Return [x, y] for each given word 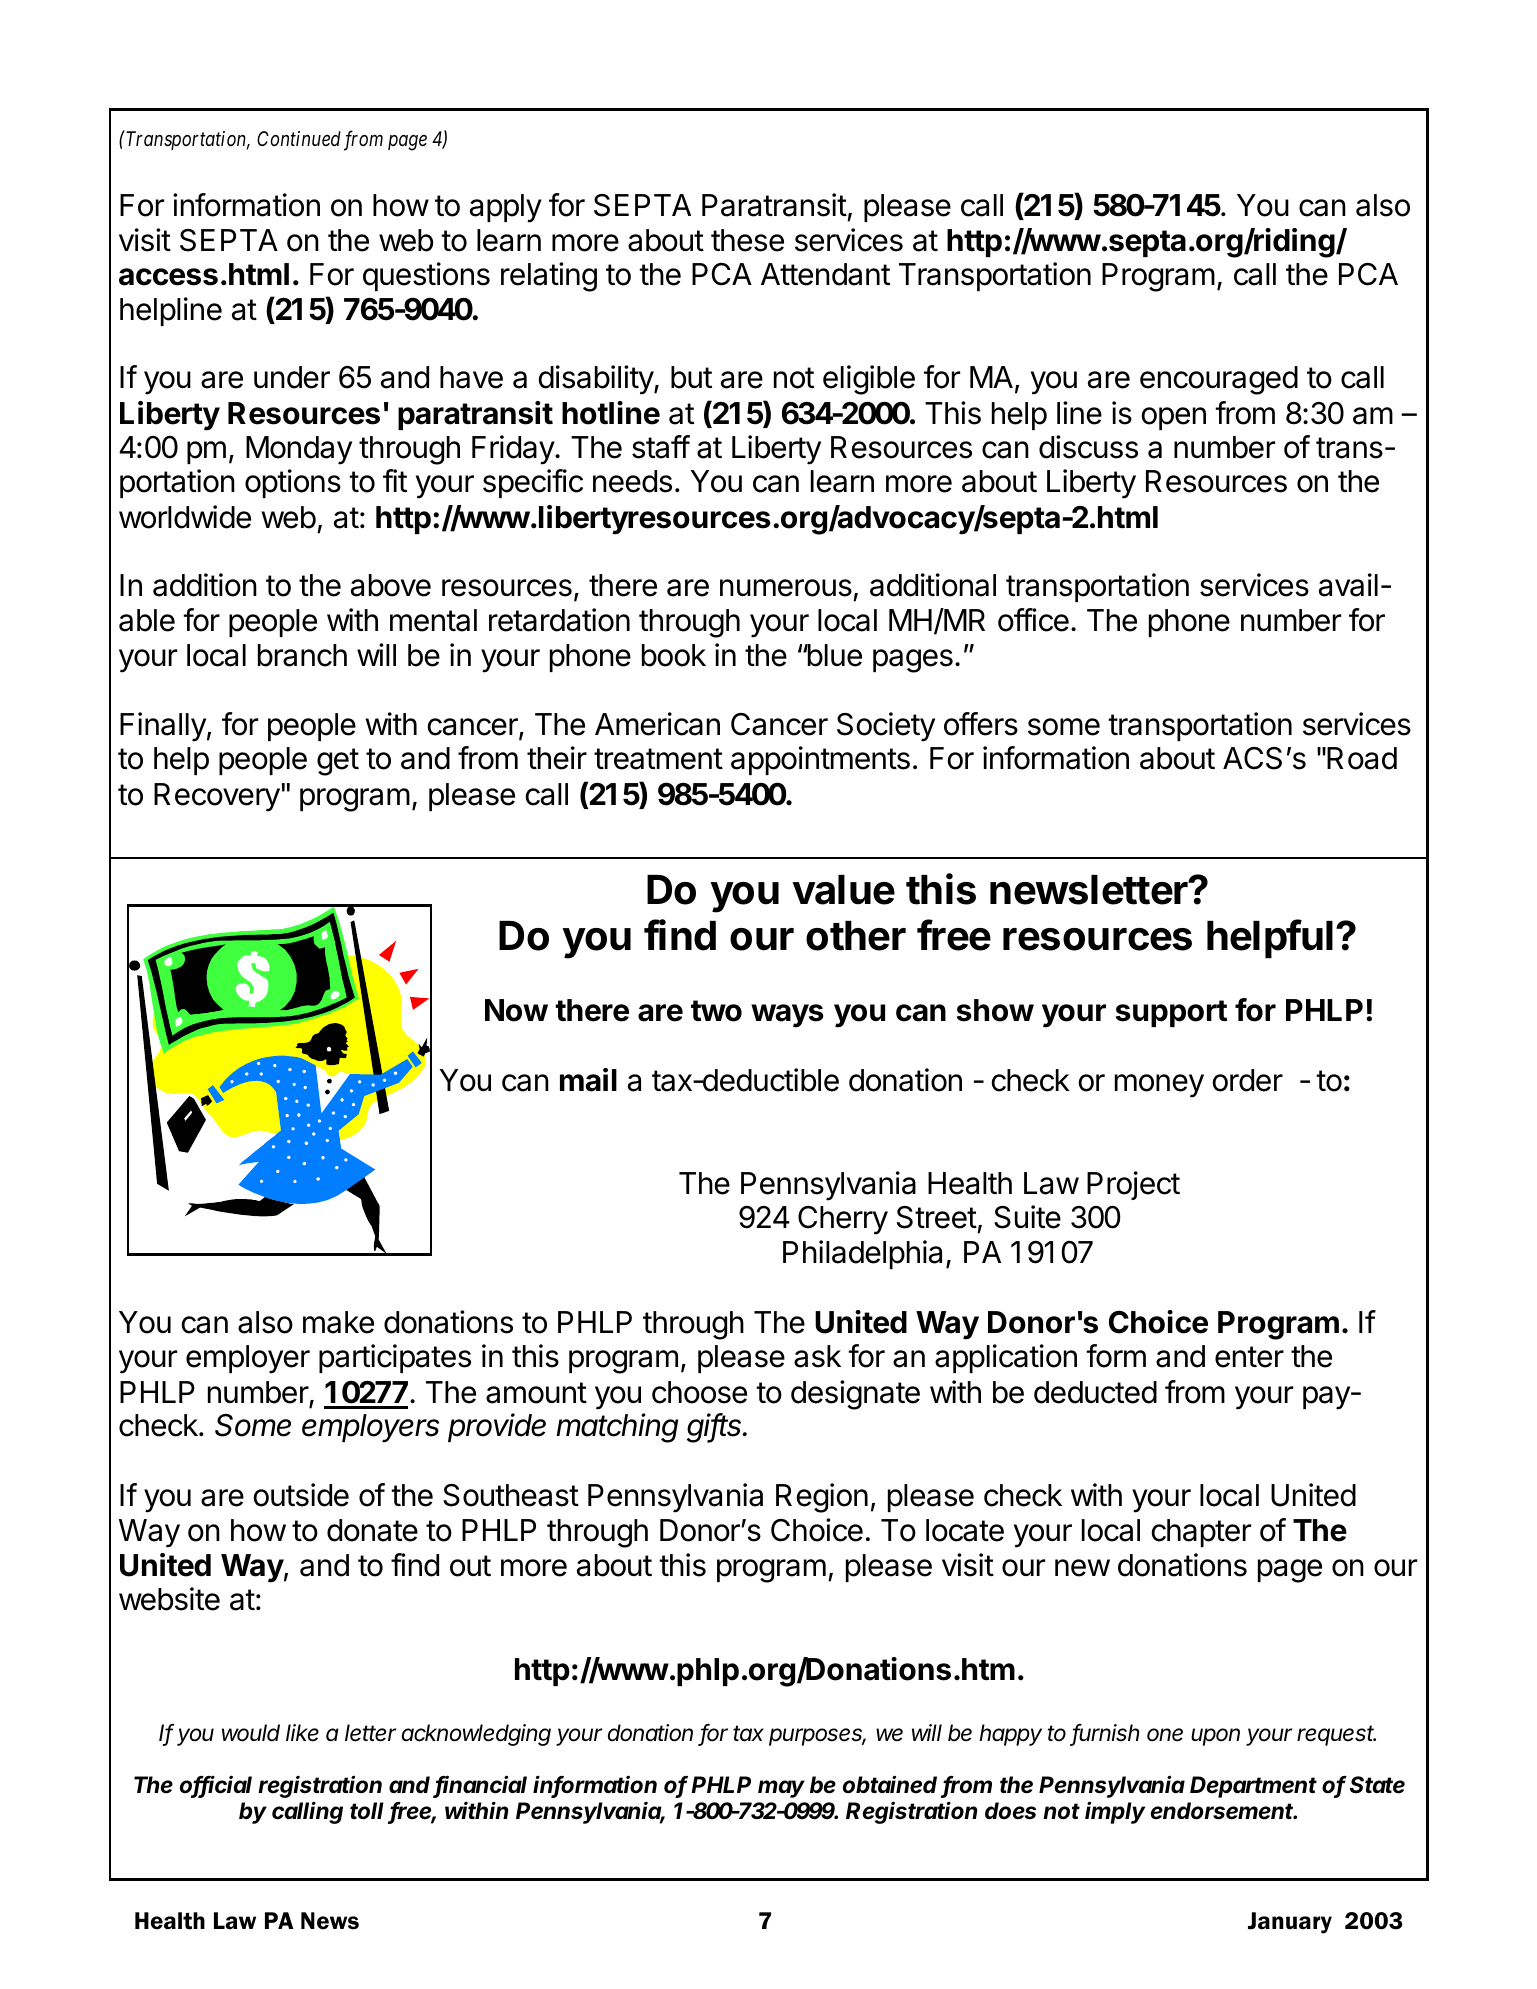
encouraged [1219, 380]
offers [981, 724]
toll [367, 1811]
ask [817, 1356]
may [781, 1789]
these [747, 240]
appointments [820, 760]
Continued [299, 139]
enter [1249, 1357]
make [338, 1322]
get [338, 762]
